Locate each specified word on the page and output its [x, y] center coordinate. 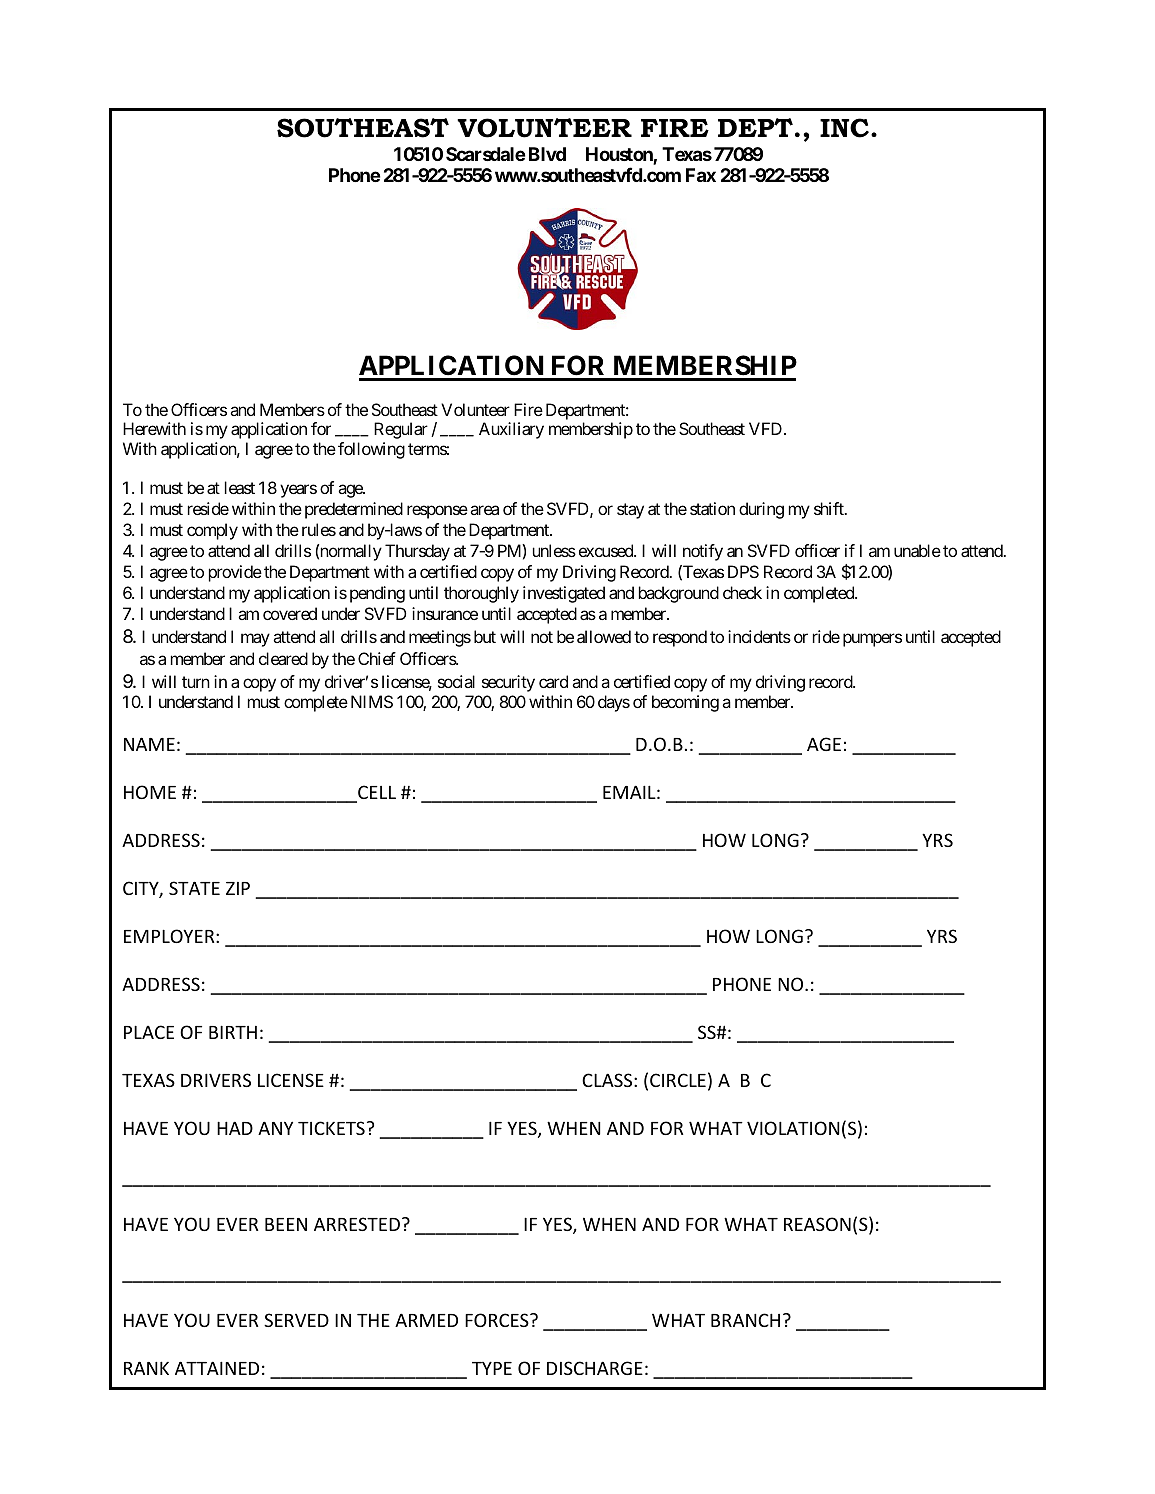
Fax [701, 175]
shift [830, 508]
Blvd [547, 154]
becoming [685, 703]
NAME [149, 744]
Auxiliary [511, 430]
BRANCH [745, 1320]
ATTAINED [217, 1368]
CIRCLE [678, 1080]
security [508, 683]
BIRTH [233, 1032]
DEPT [755, 127]
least [240, 487]
